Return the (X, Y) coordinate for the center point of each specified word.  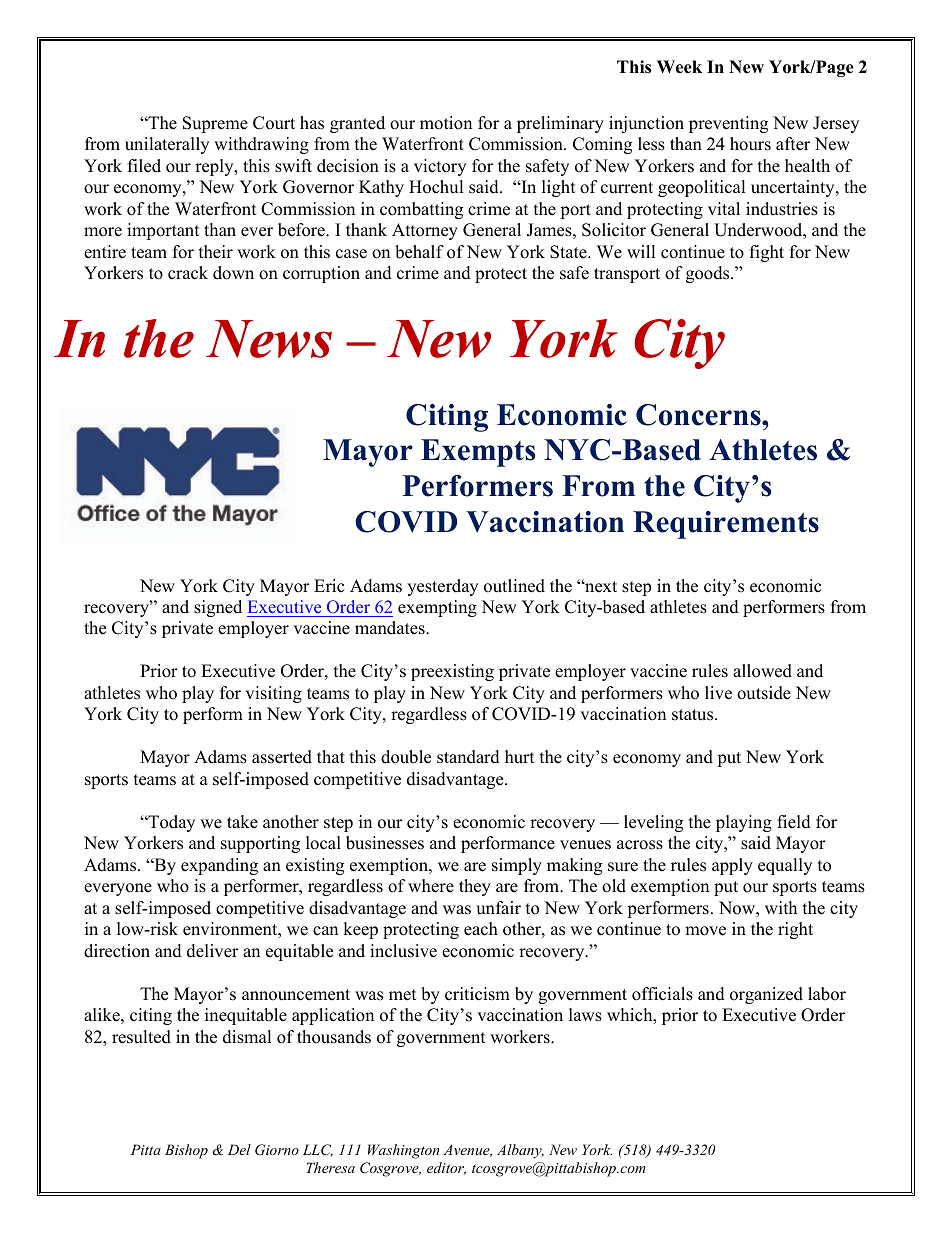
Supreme (215, 124)
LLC (318, 1150)
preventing (728, 124)
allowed (762, 671)
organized (766, 995)
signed (218, 608)
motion (446, 123)
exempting (437, 608)
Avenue (467, 1150)
